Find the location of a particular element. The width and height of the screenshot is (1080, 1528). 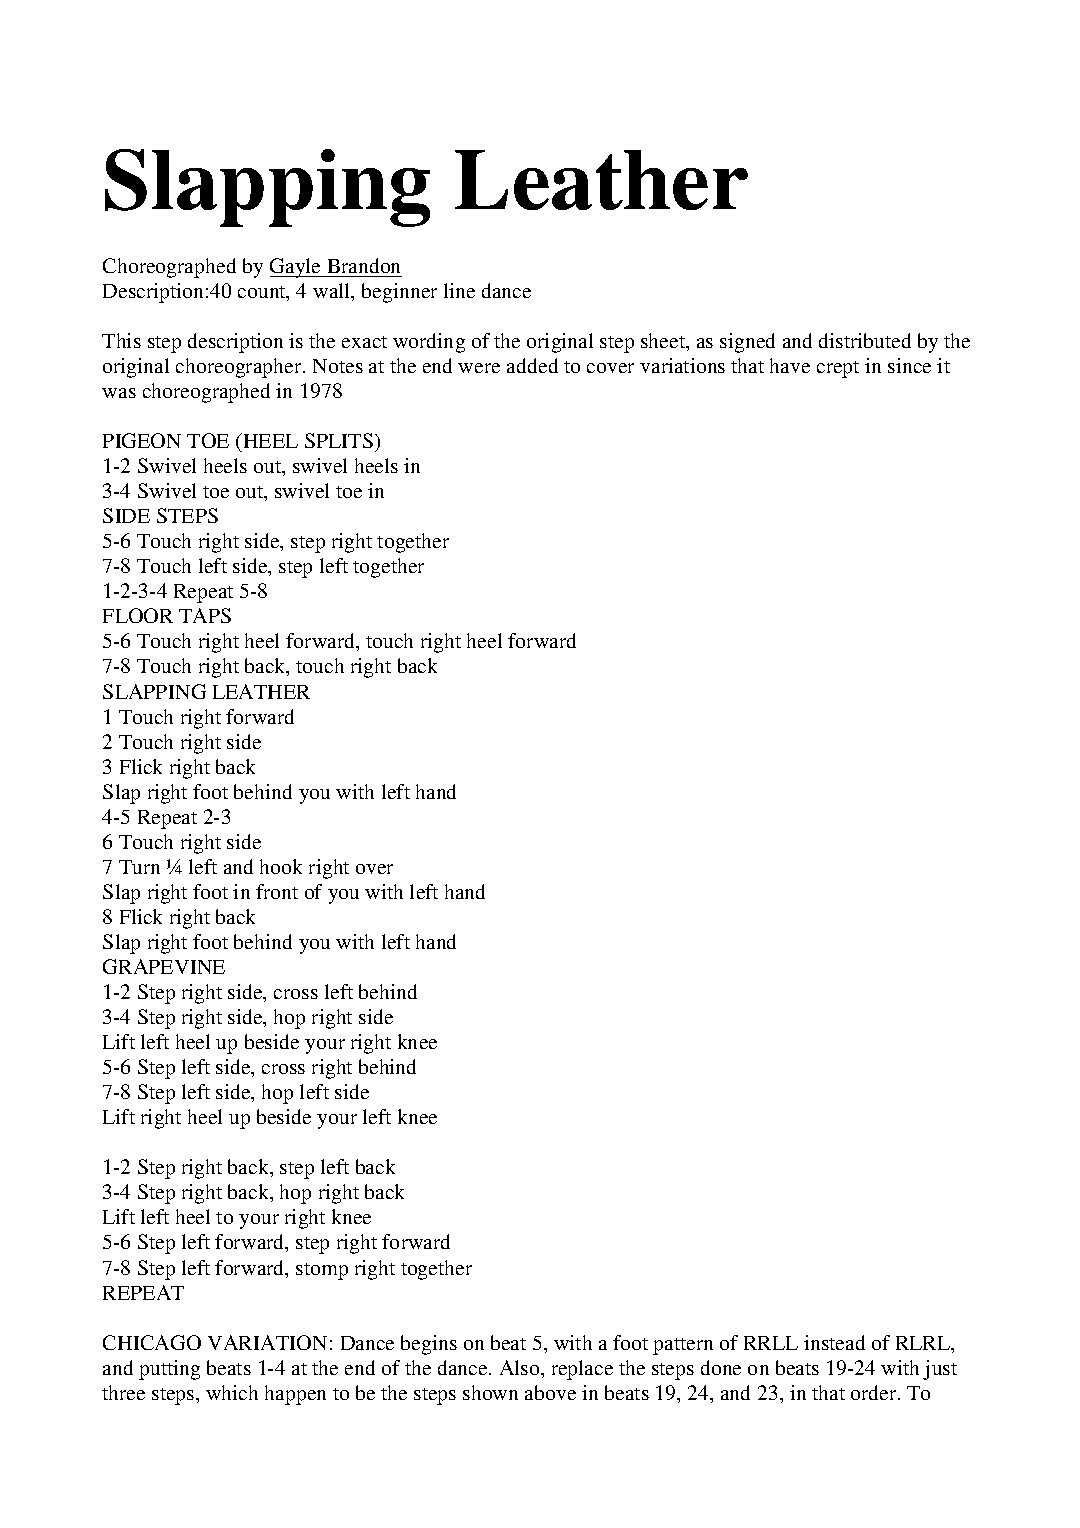

Also is located at coordinates (521, 1367).
